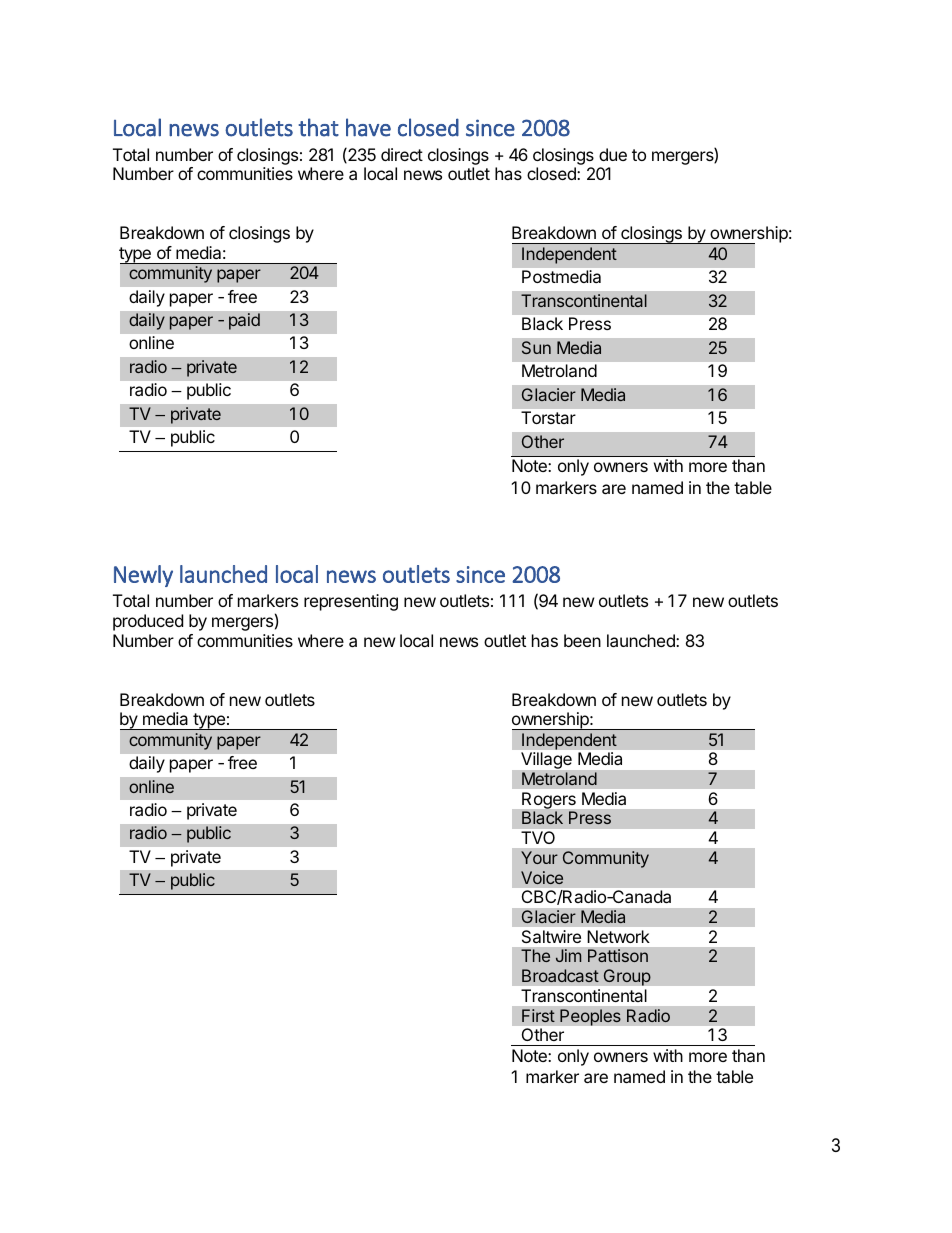 Image resolution: width=952 pixels, height=1233 pixels. Describe the element at coordinates (549, 802) in the screenshot. I see `Rogers` at that location.
